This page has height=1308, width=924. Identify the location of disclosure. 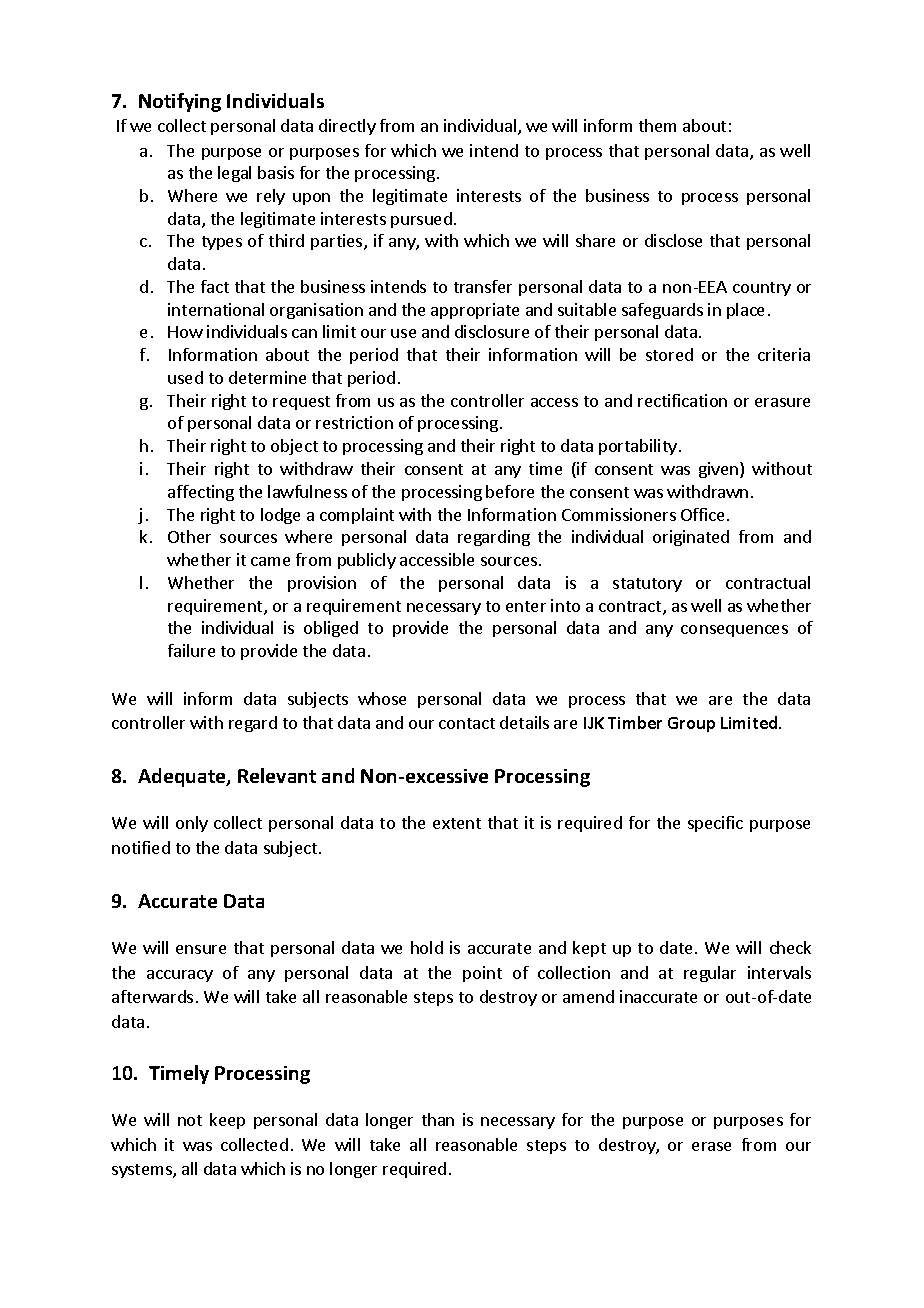
(492, 331).
